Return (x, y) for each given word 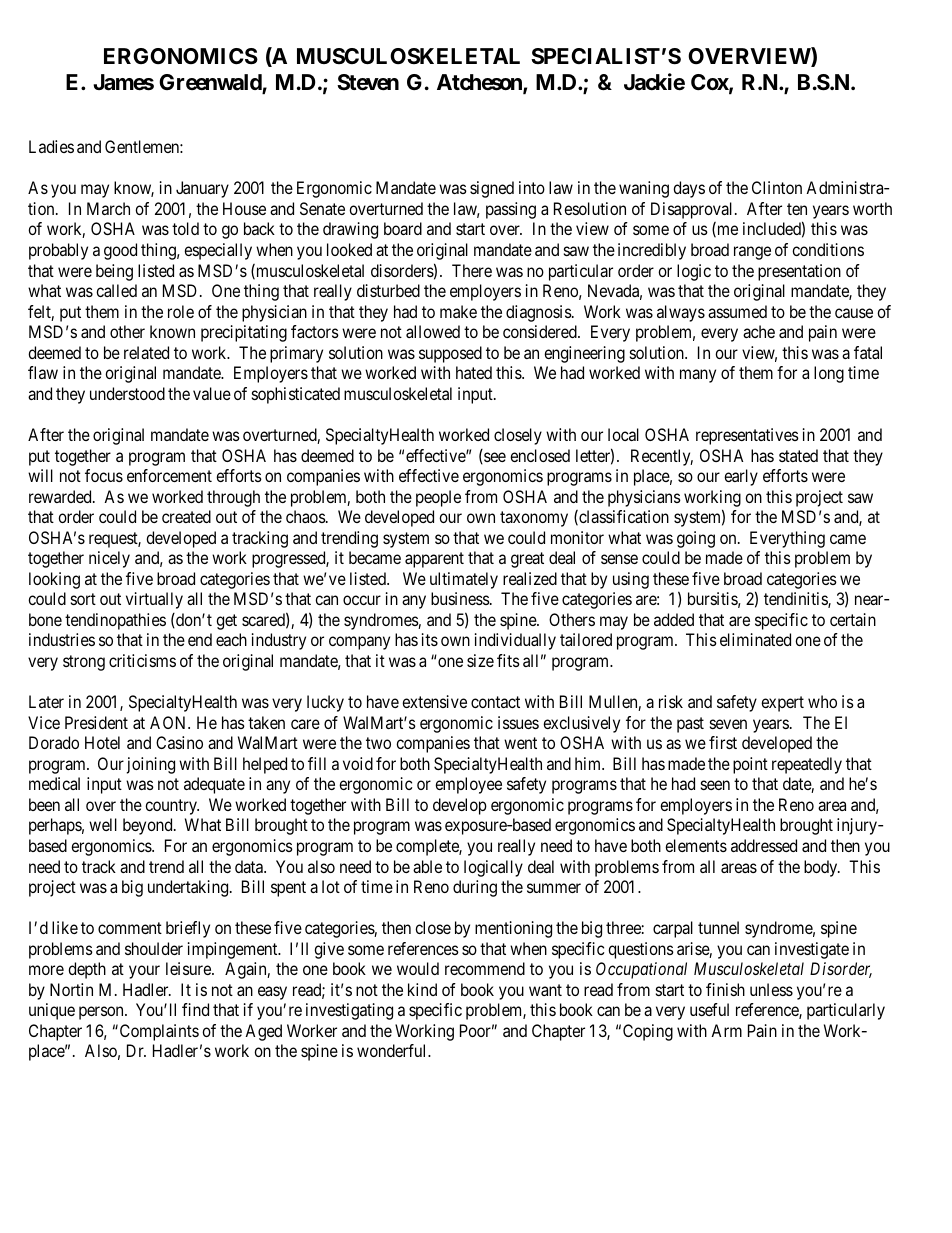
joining (151, 765)
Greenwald (211, 83)
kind (422, 989)
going (696, 539)
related (146, 352)
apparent (434, 560)
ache (759, 331)
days (689, 189)
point (750, 765)
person (102, 1013)
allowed (433, 331)
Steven (368, 82)
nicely (109, 559)
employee (468, 785)
